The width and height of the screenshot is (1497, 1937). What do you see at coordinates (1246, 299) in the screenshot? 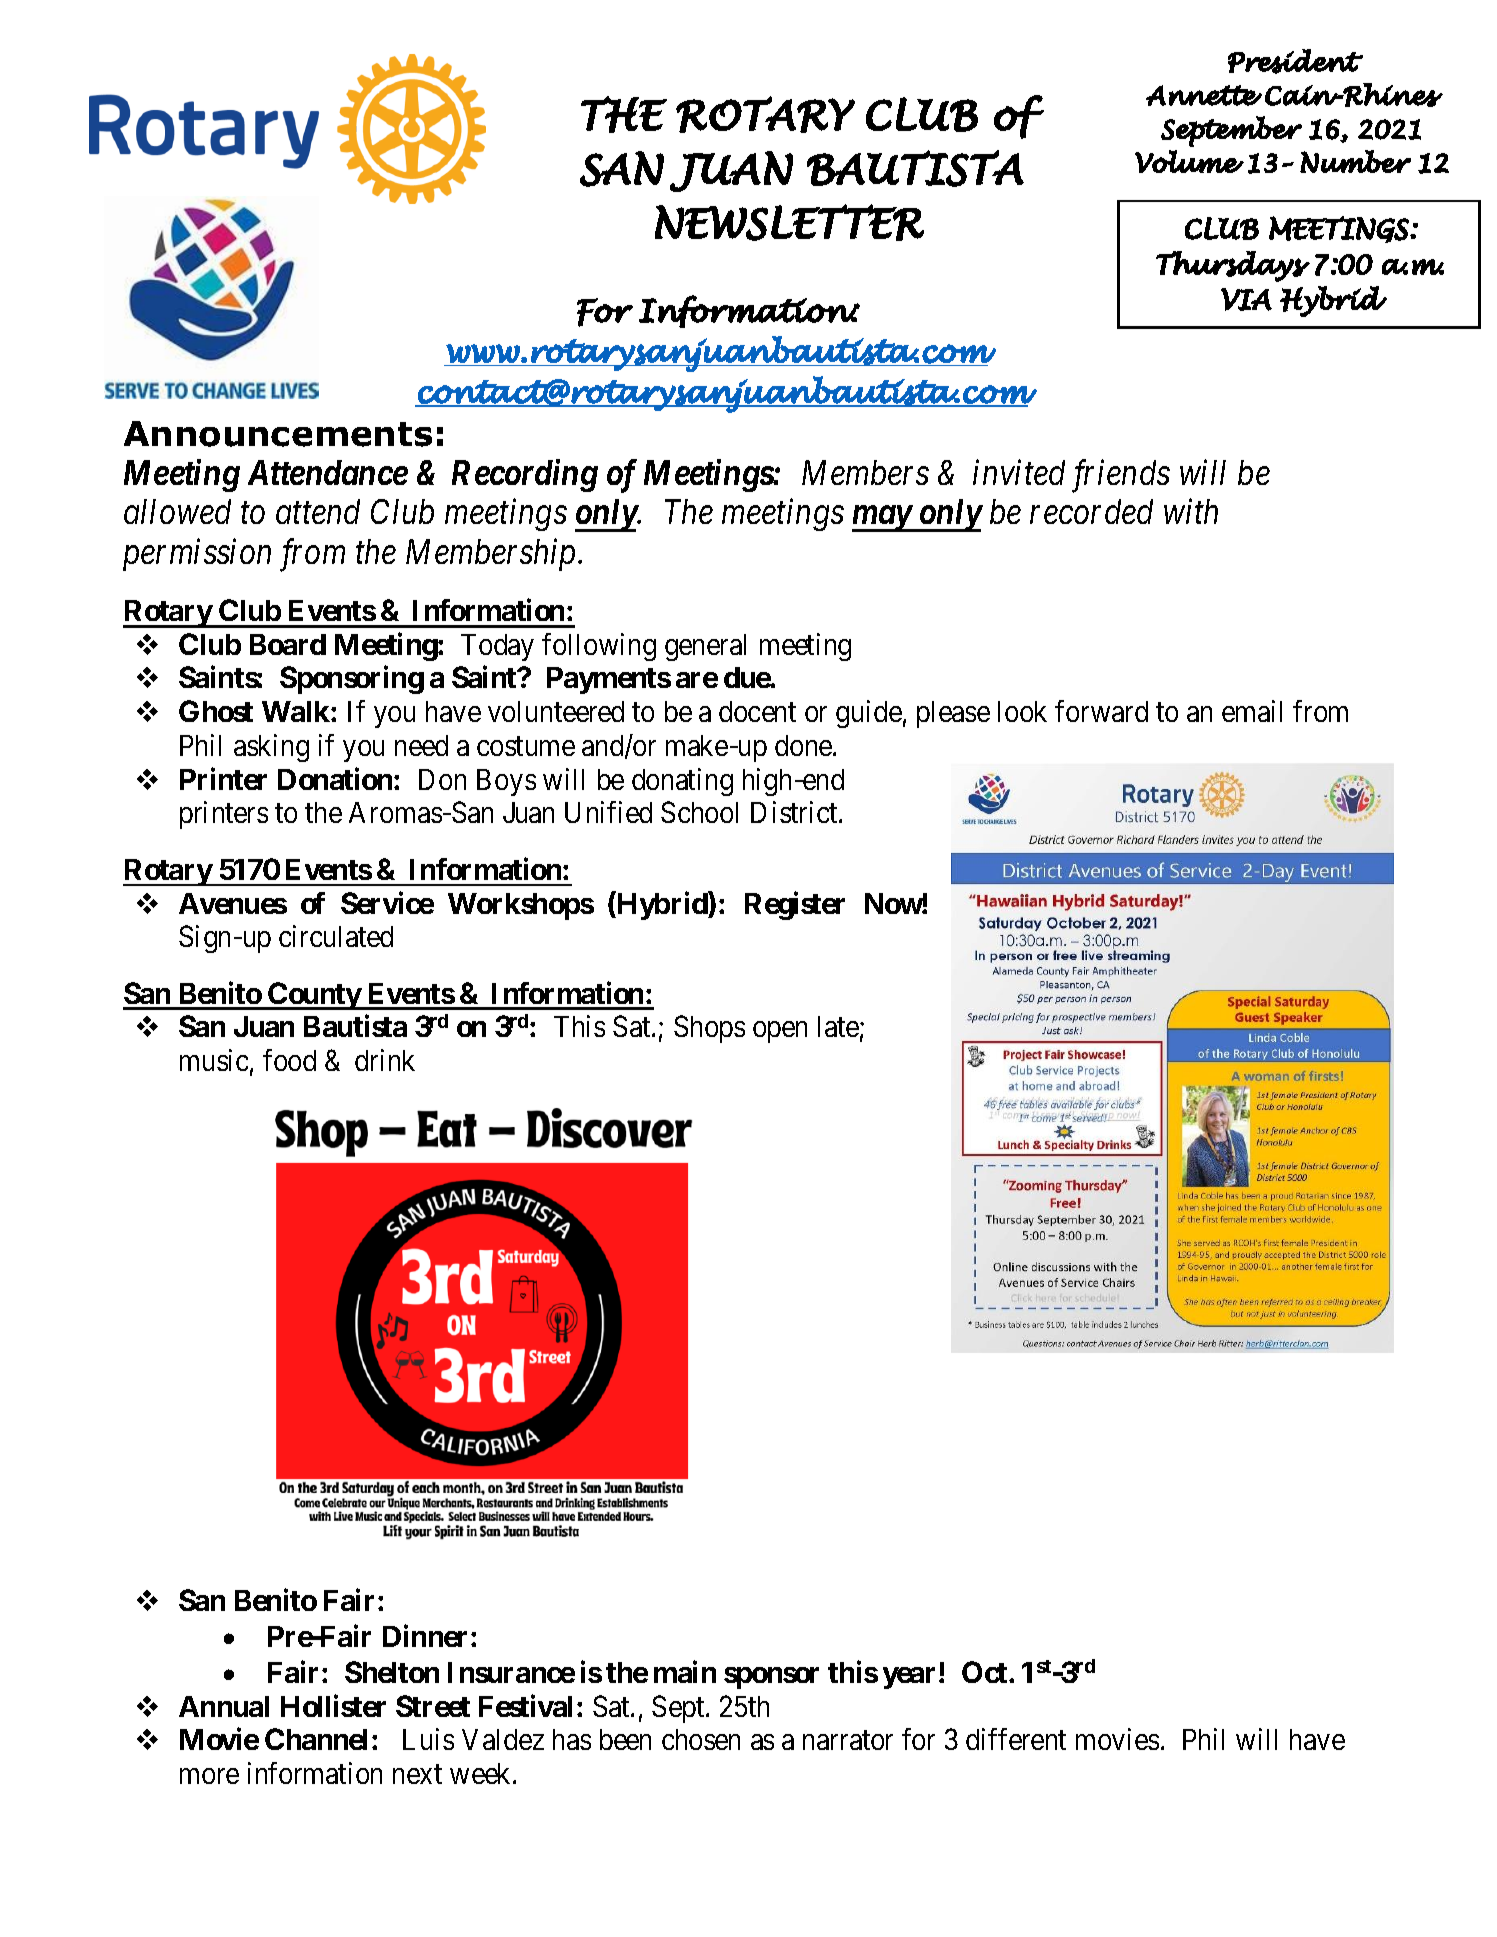
I see `VIA` at bounding box center [1246, 299].
